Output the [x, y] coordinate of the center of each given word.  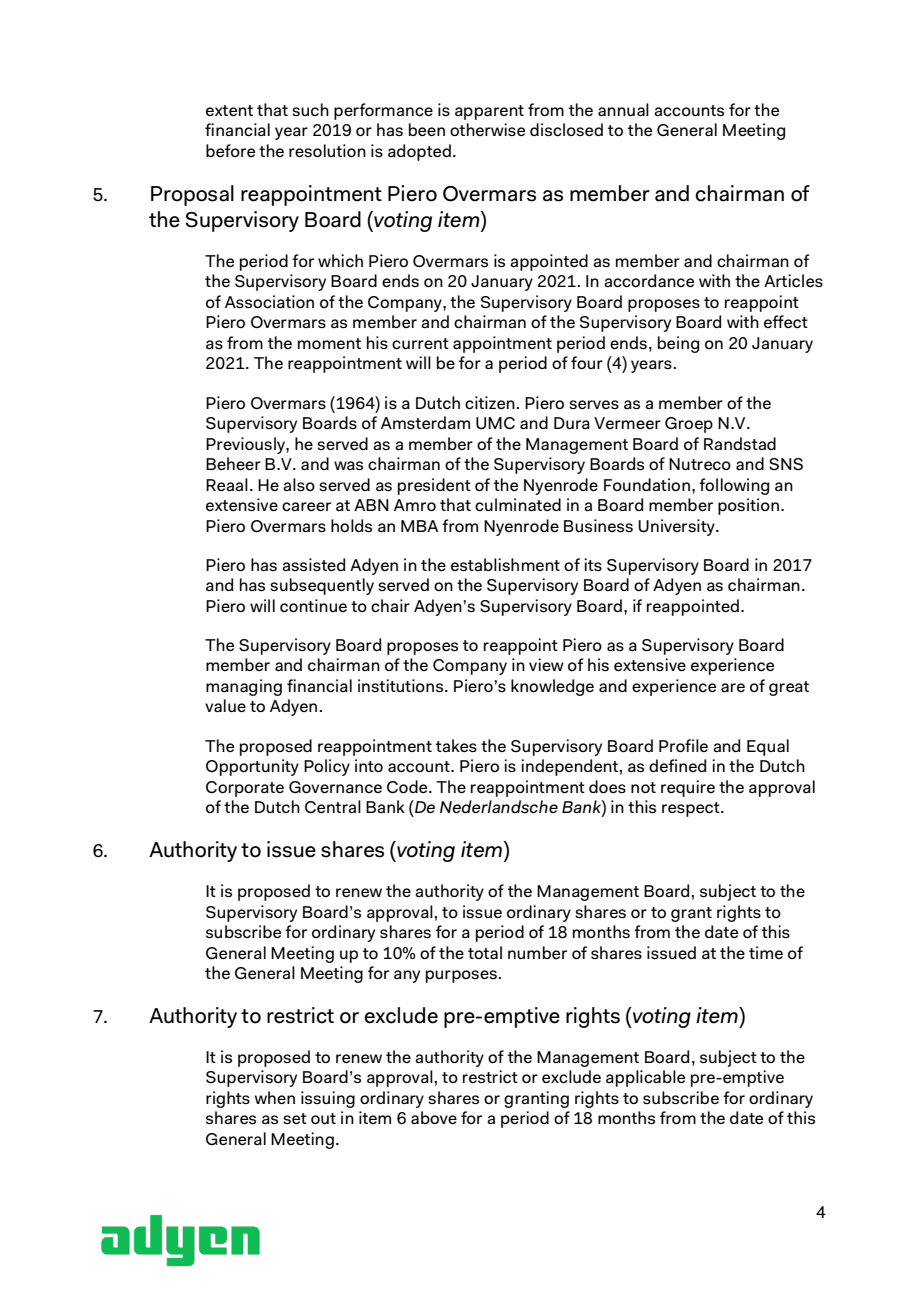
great [789, 688]
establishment [505, 564]
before [230, 150]
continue [313, 606]
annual [623, 109]
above [434, 1117]
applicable [645, 1078]
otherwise [487, 129]
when [275, 1097]
